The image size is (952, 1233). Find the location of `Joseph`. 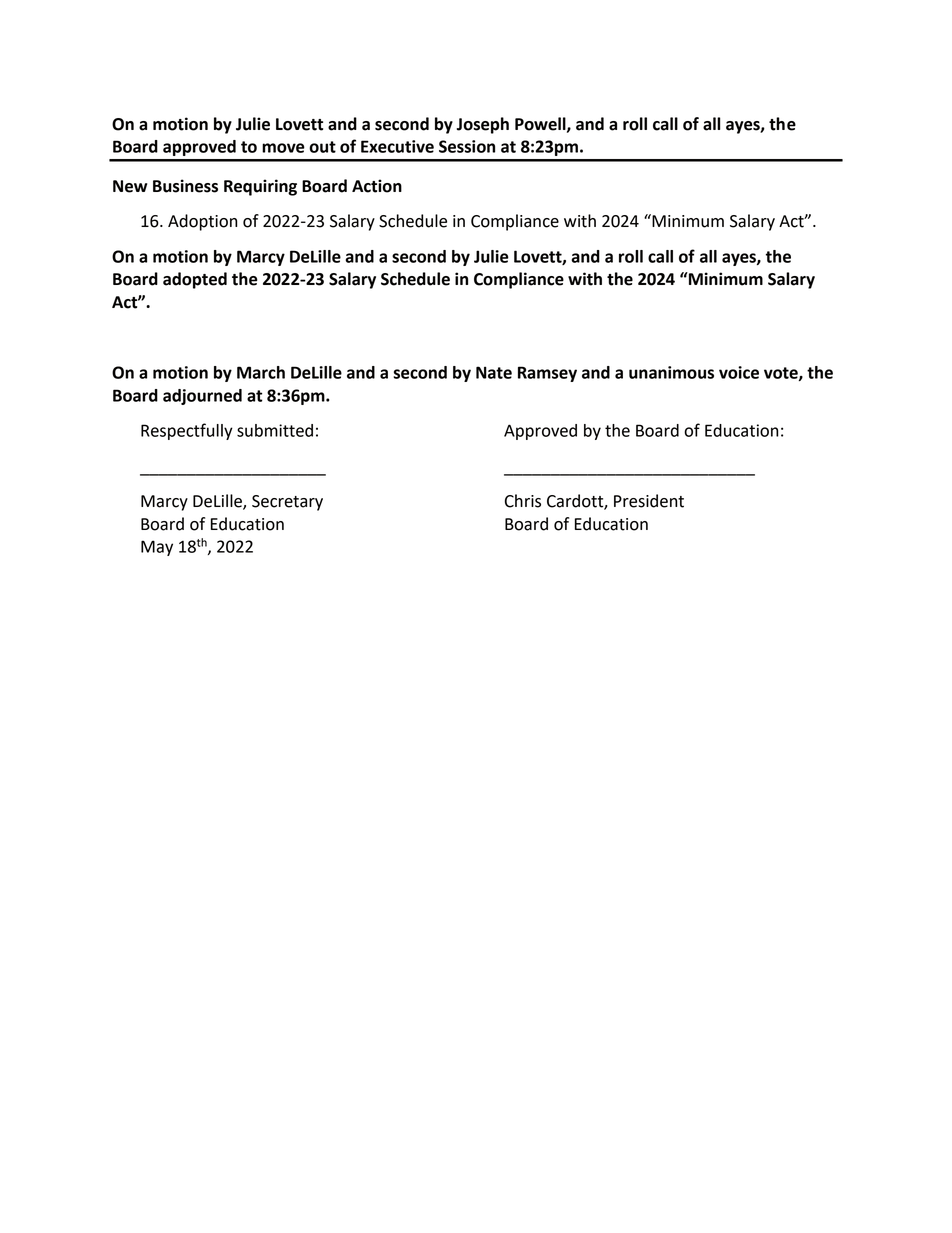

Joseph is located at coordinates (483, 125).
